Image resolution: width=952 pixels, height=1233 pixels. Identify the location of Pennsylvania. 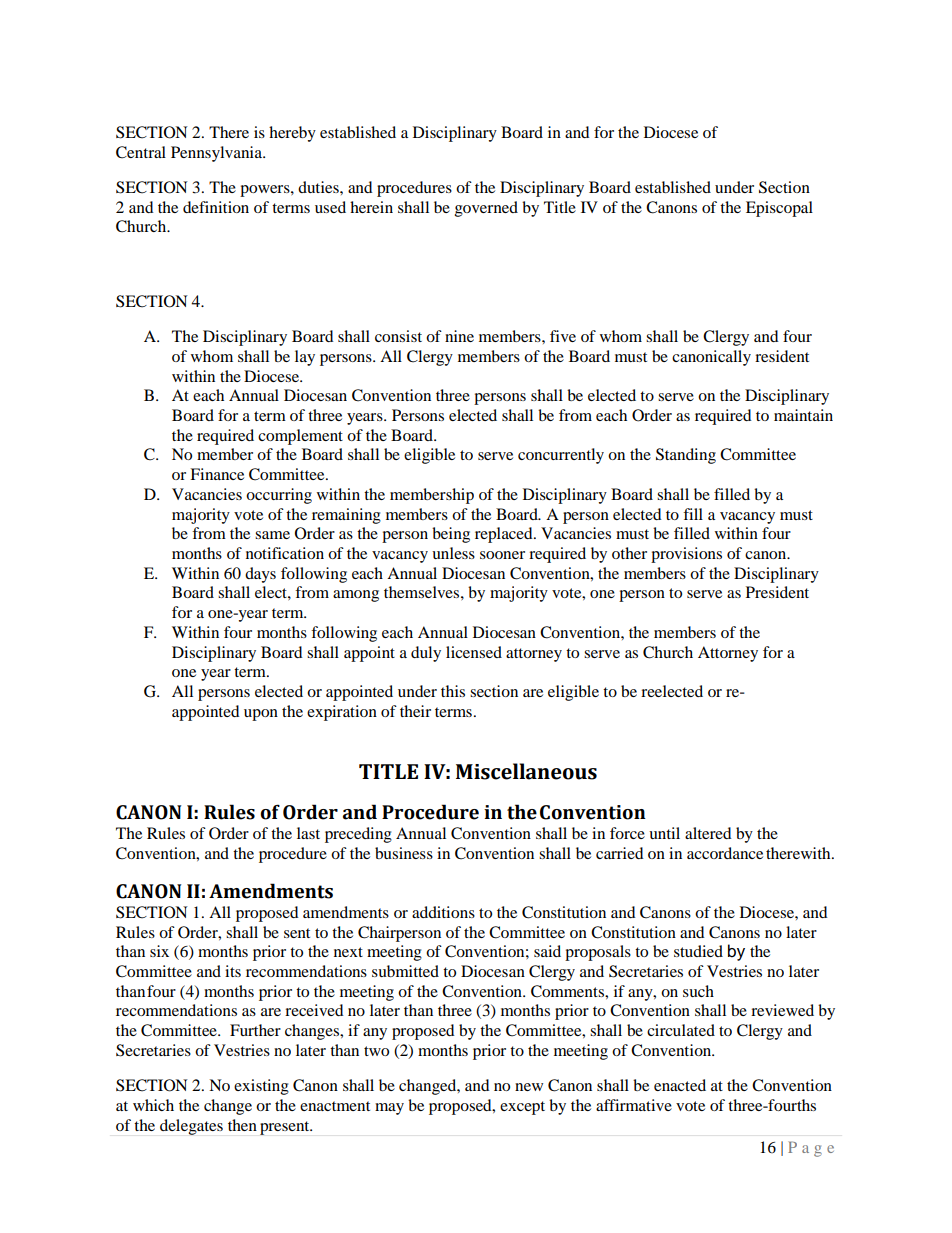
(218, 154).
